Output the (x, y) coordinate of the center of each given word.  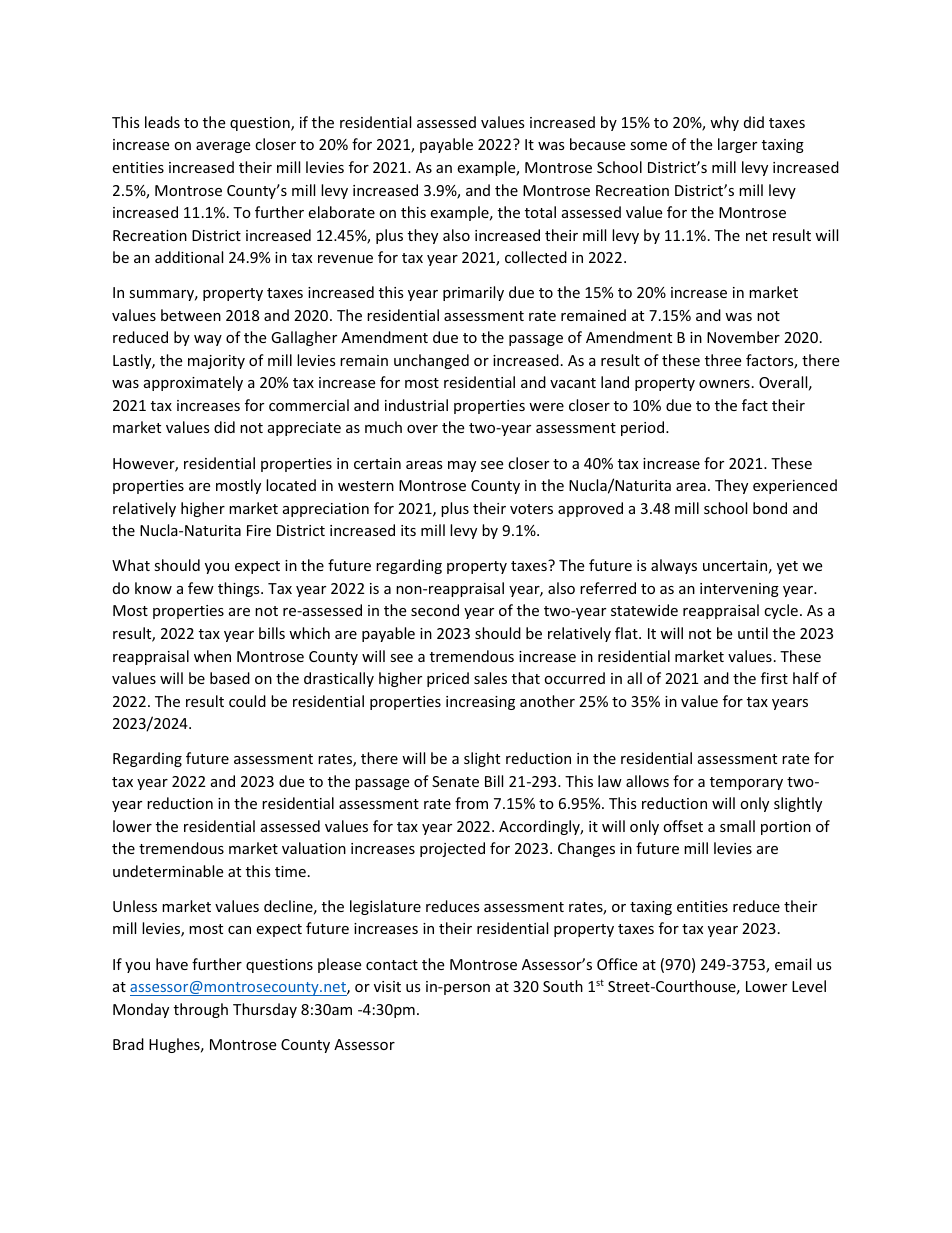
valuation (314, 848)
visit (387, 986)
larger (737, 145)
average (223, 147)
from (471, 803)
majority (216, 362)
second (435, 610)
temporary (746, 783)
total (540, 212)
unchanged (431, 361)
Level (809, 986)
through (201, 1010)
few (201, 588)
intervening (739, 590)
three (723, 360)
